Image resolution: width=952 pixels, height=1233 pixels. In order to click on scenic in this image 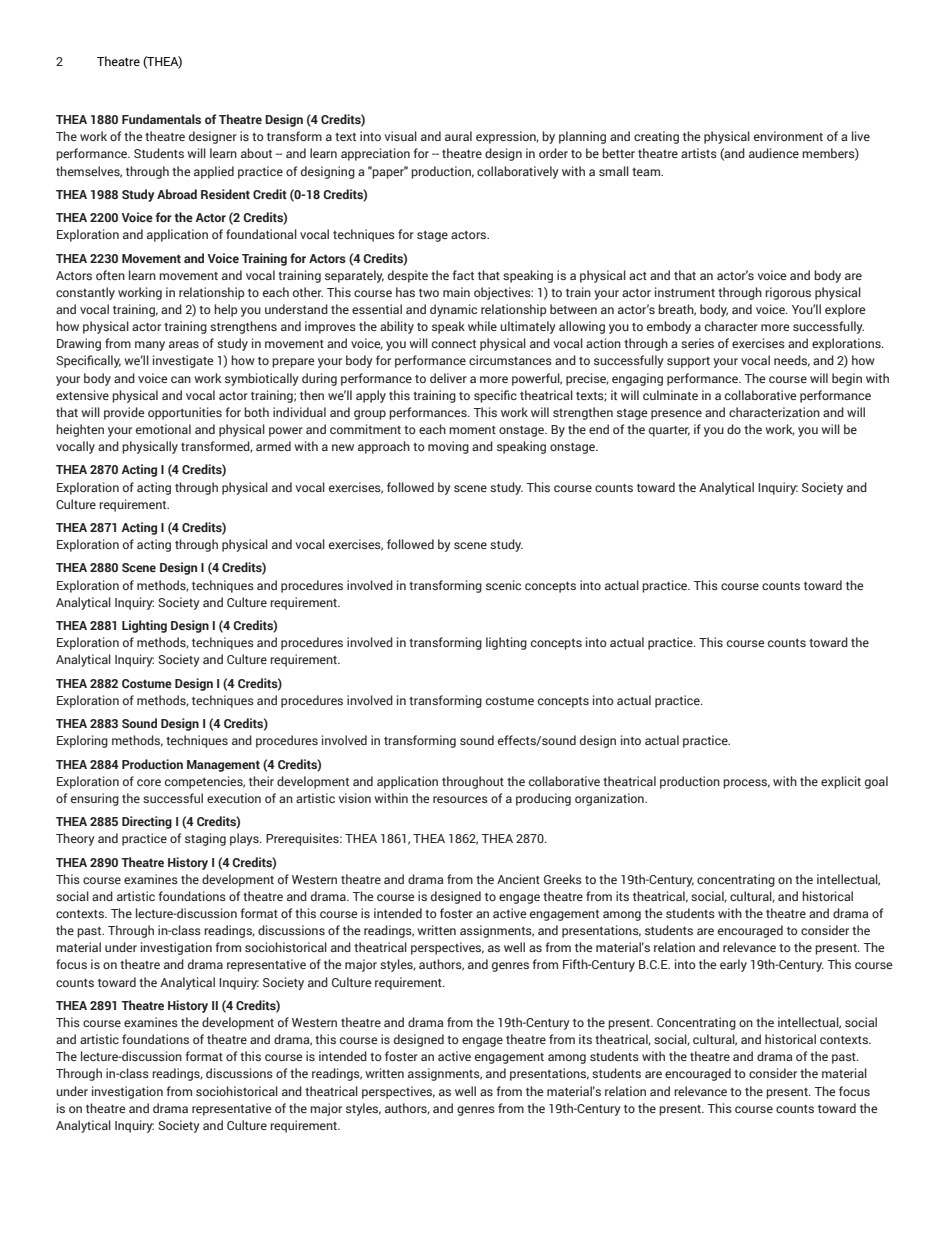, I will do `click(503, 585)`.
